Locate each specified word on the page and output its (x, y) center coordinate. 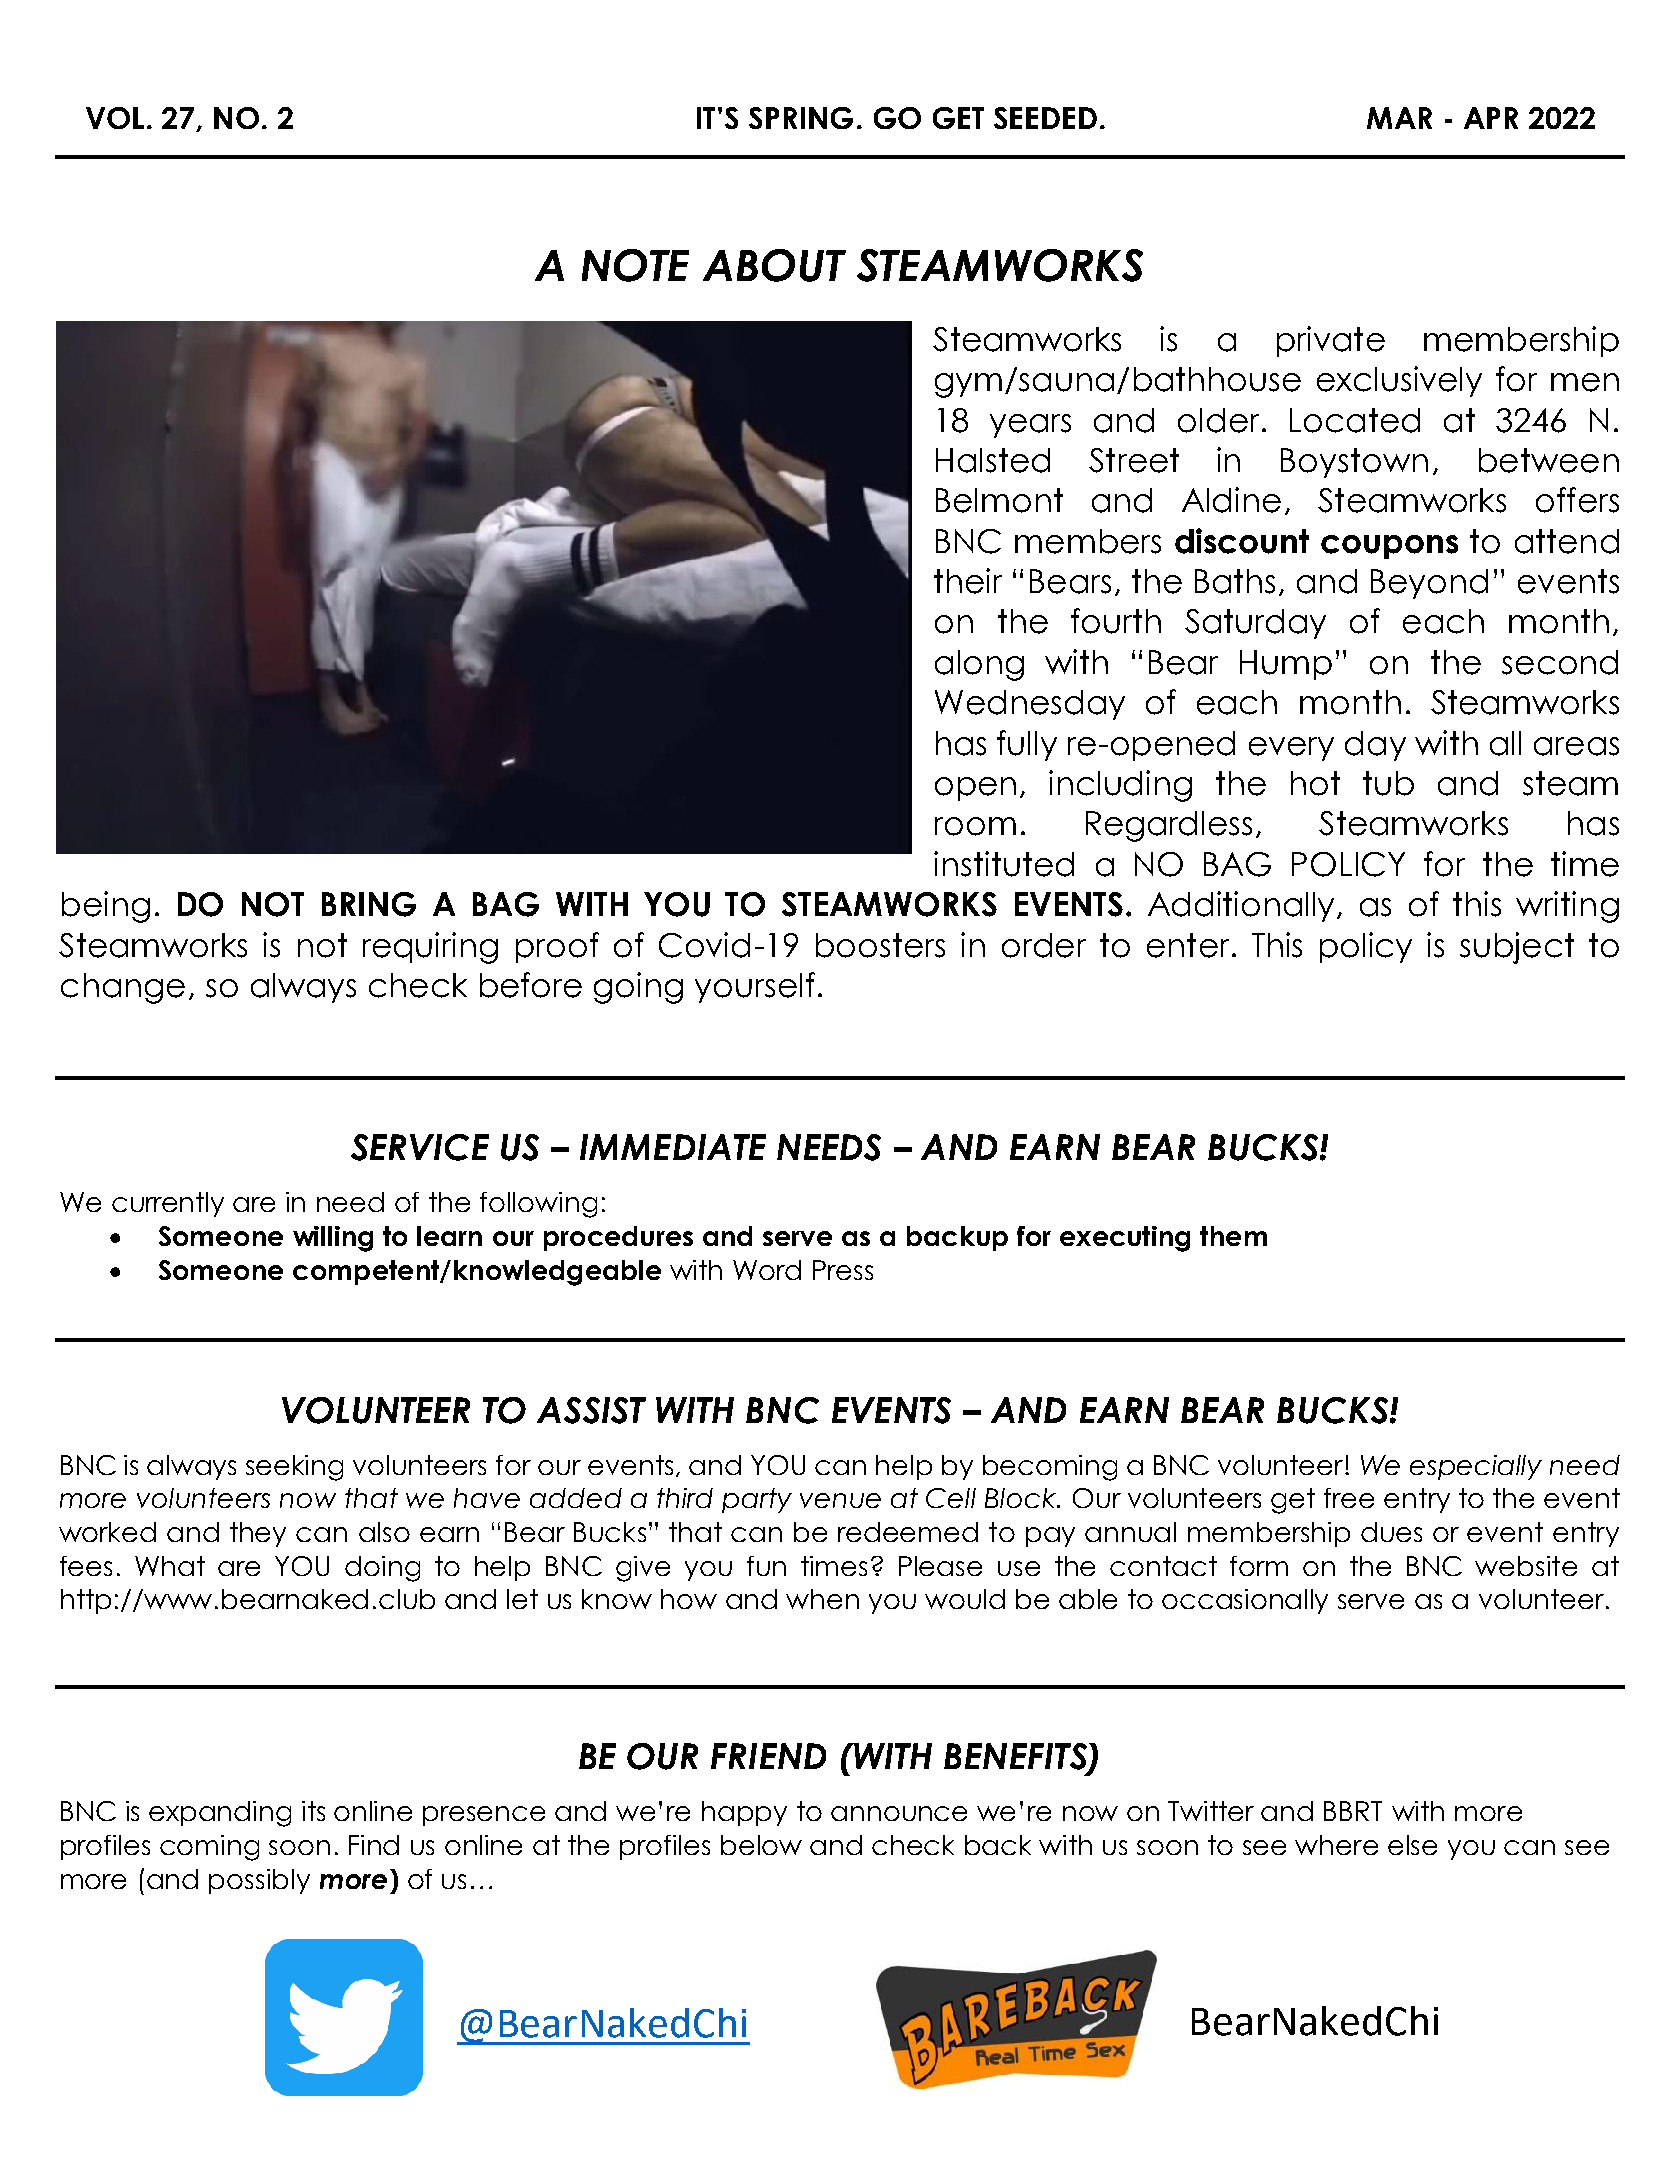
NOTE (635, 265)
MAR (1399, 118)
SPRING (801, 118)
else (1412, 1845)
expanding (220, 1814)
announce (899, 1813)
